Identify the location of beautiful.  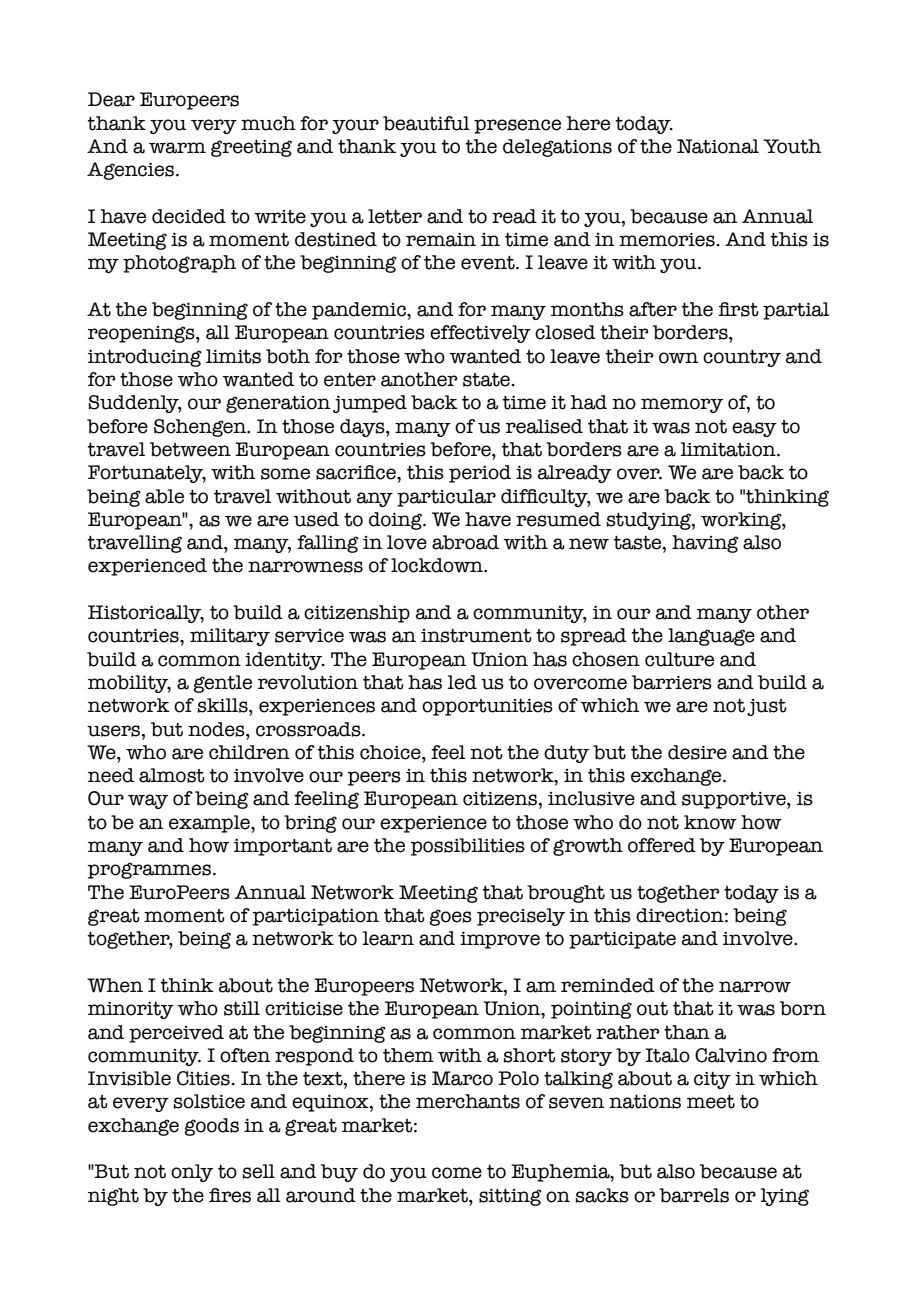
(426, 123).
